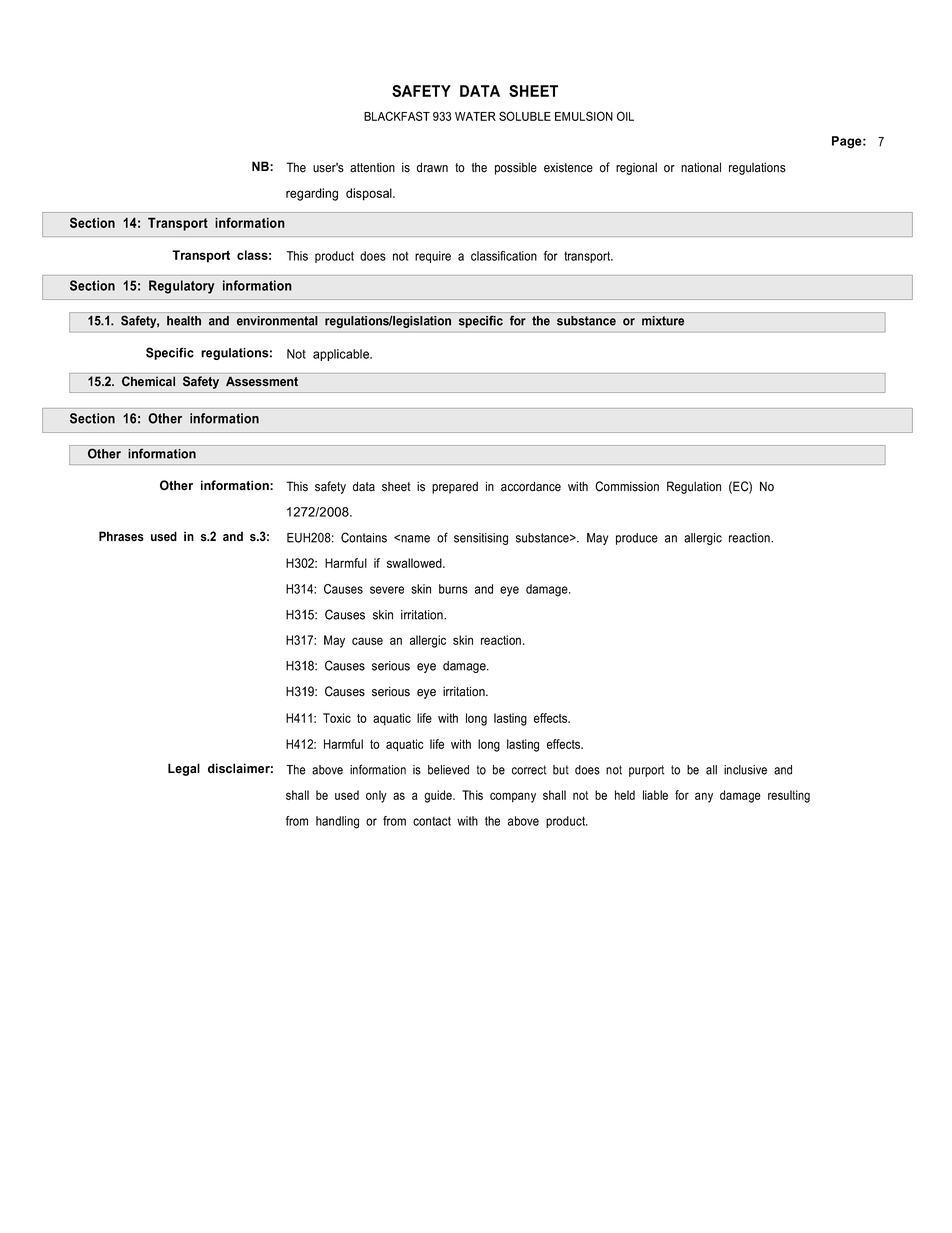  What do you see at coordinates (453, 589) in the page?
I see `burns` at bounding box center [453, 589].
